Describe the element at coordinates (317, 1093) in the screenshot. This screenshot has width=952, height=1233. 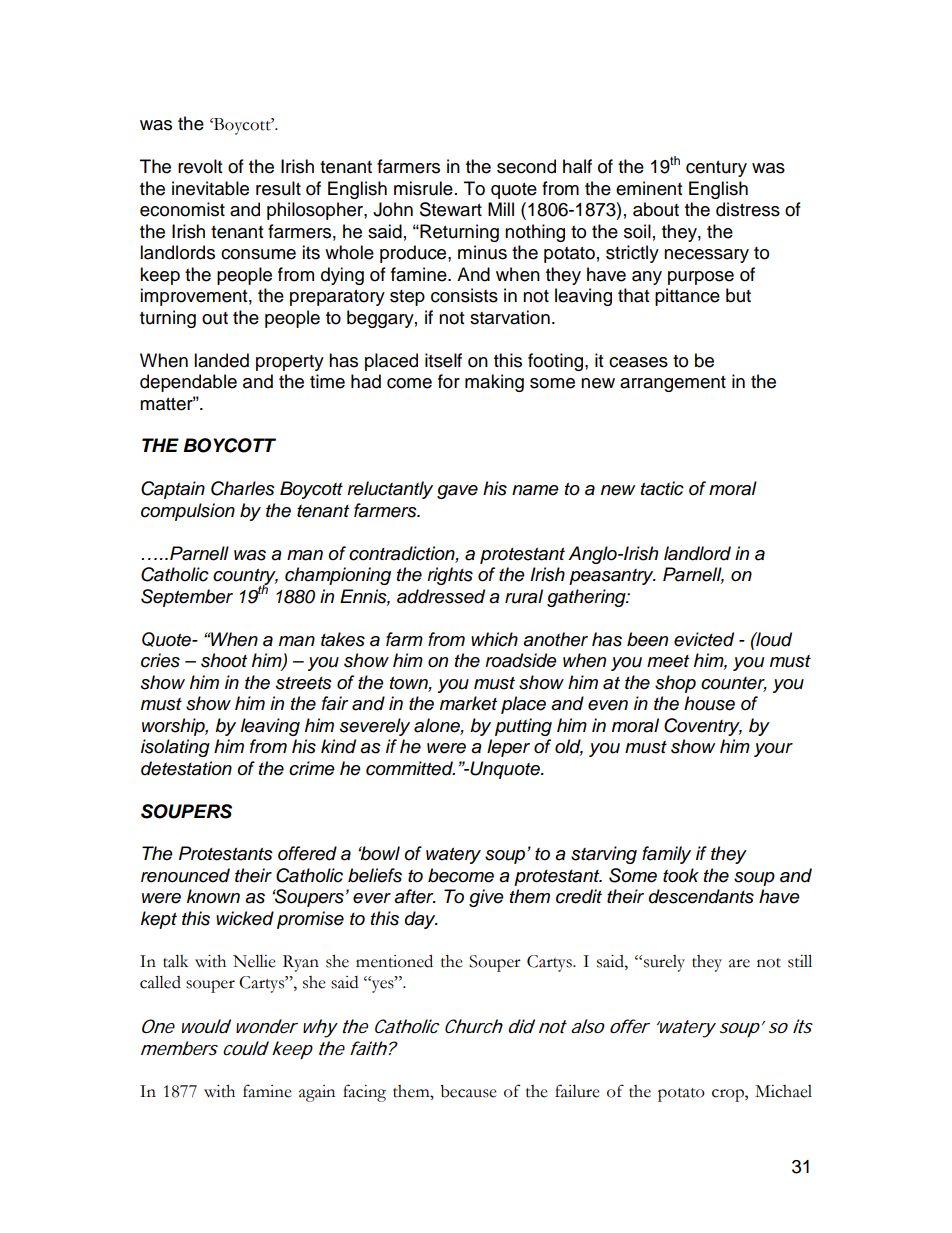
I see `again` at that location.
